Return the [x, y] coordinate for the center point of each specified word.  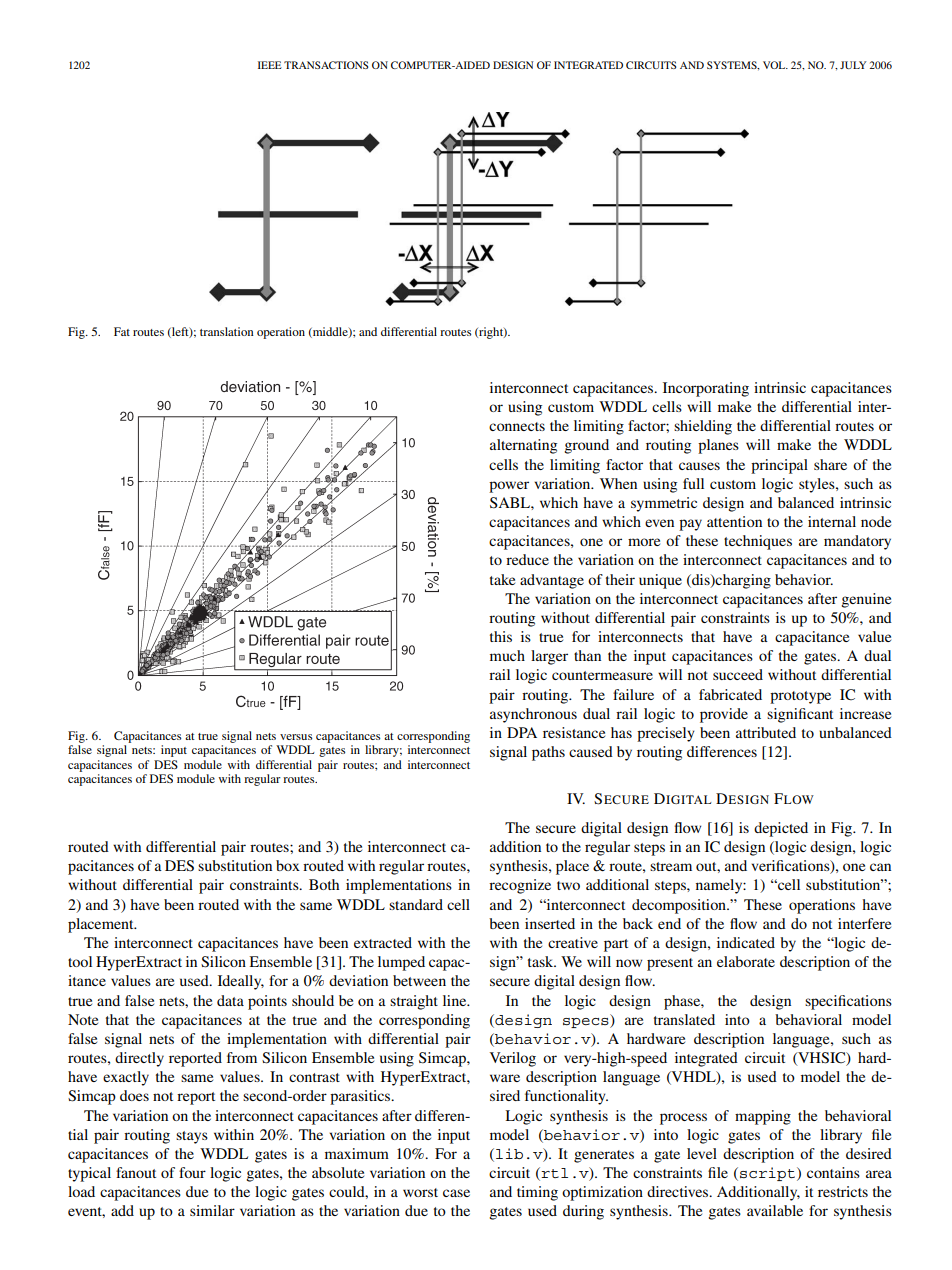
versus [296, 737]
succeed [738, 674]
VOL [775, 65]
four [192, 1172]
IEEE [270, 65]
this [501, 636]
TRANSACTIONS [326, 65]
